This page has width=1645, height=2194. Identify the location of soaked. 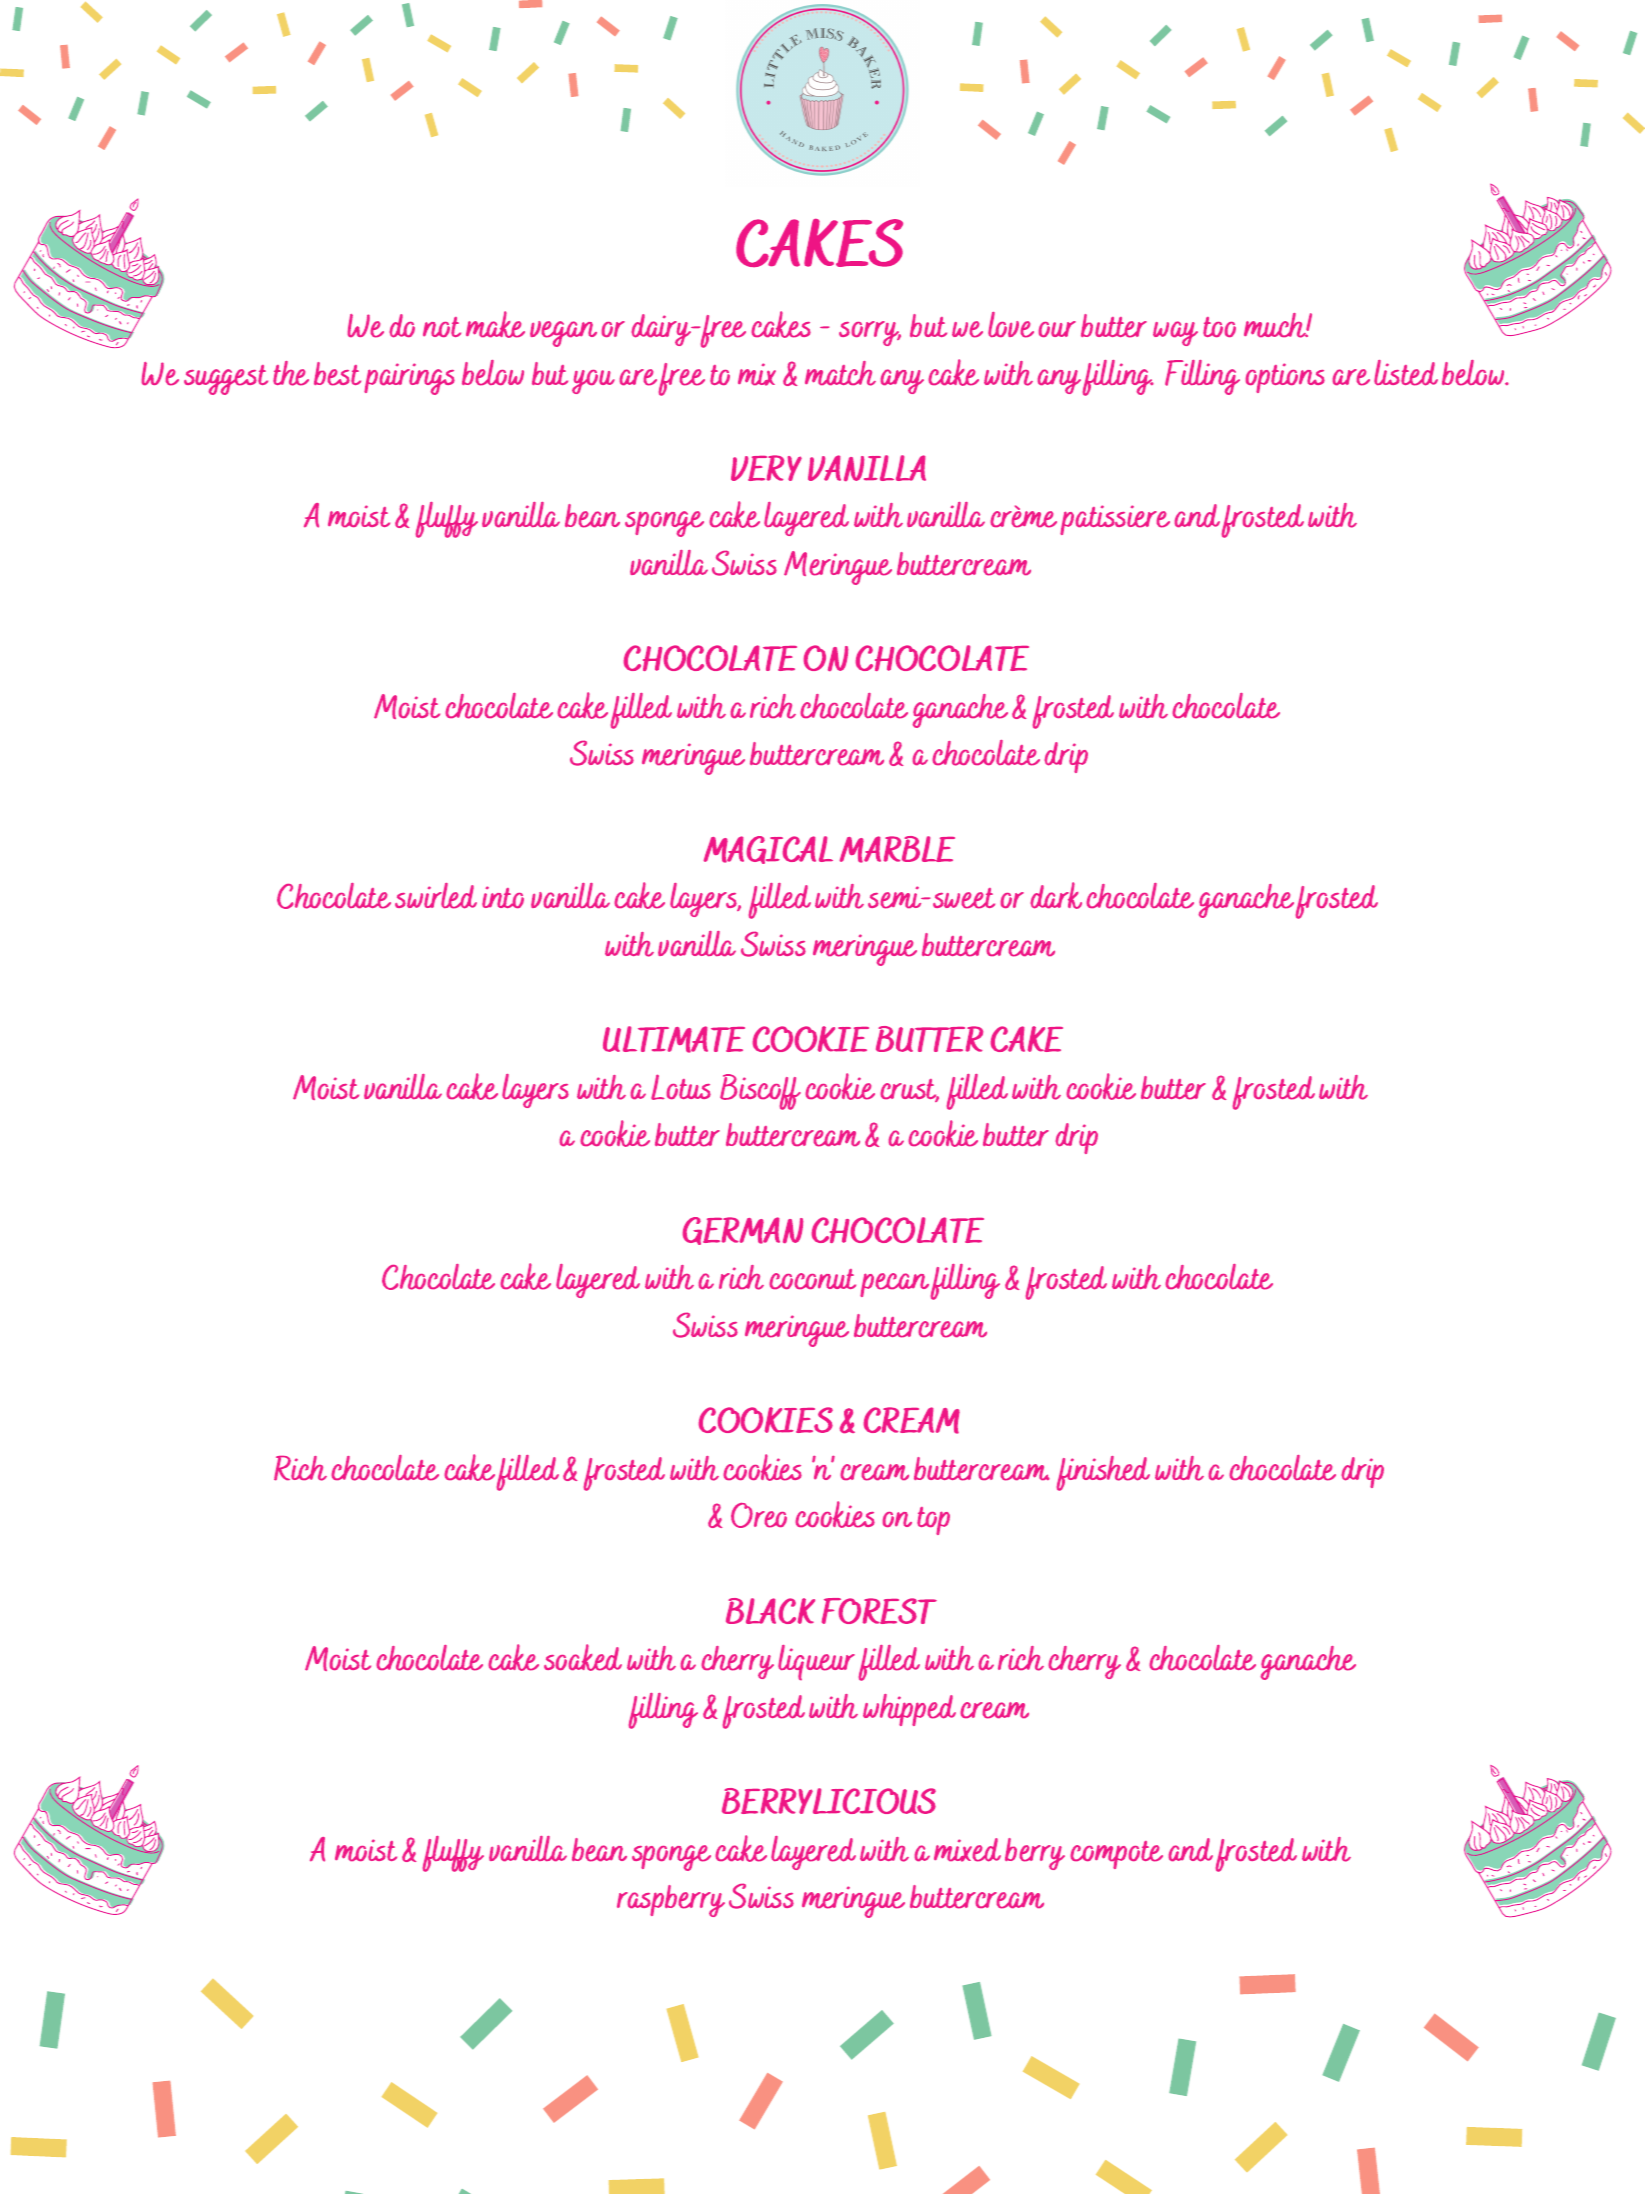
(583, 1657).
